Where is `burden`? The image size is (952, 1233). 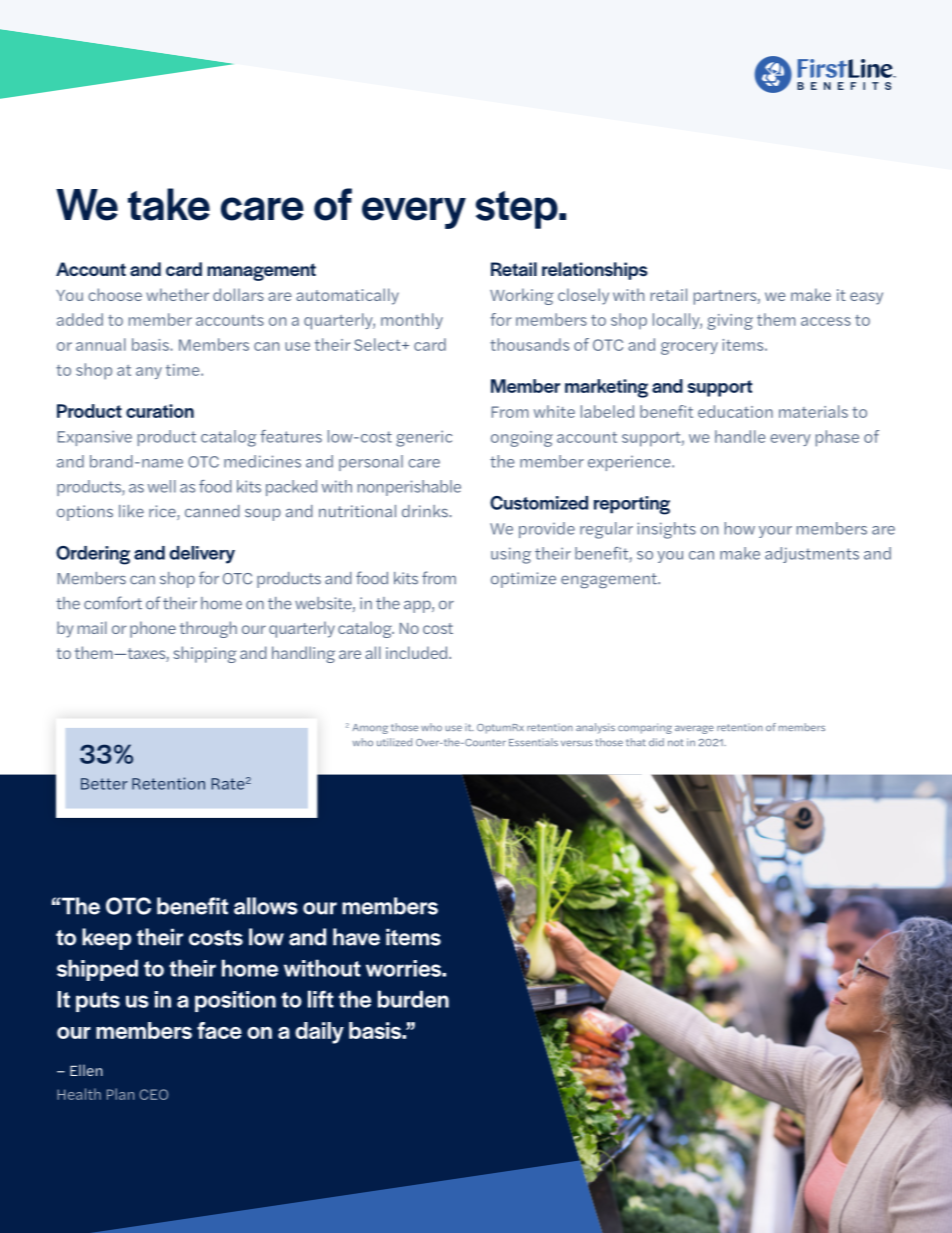
burden is located at coordinates (413, 999).
